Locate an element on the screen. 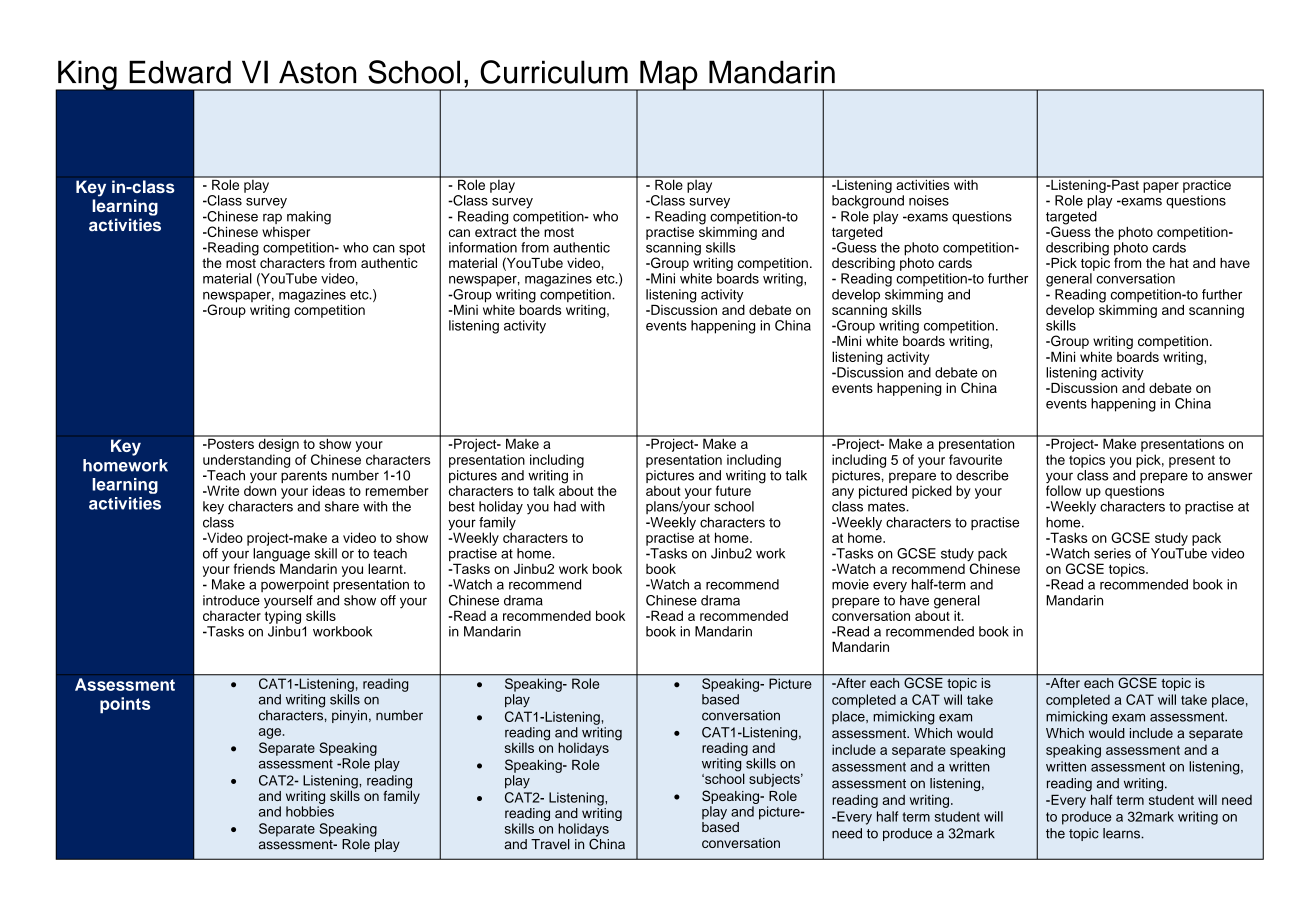 Image resolution: width=1308 pixels, height=924 pixels. movie is located at coordinates (850, 584).
